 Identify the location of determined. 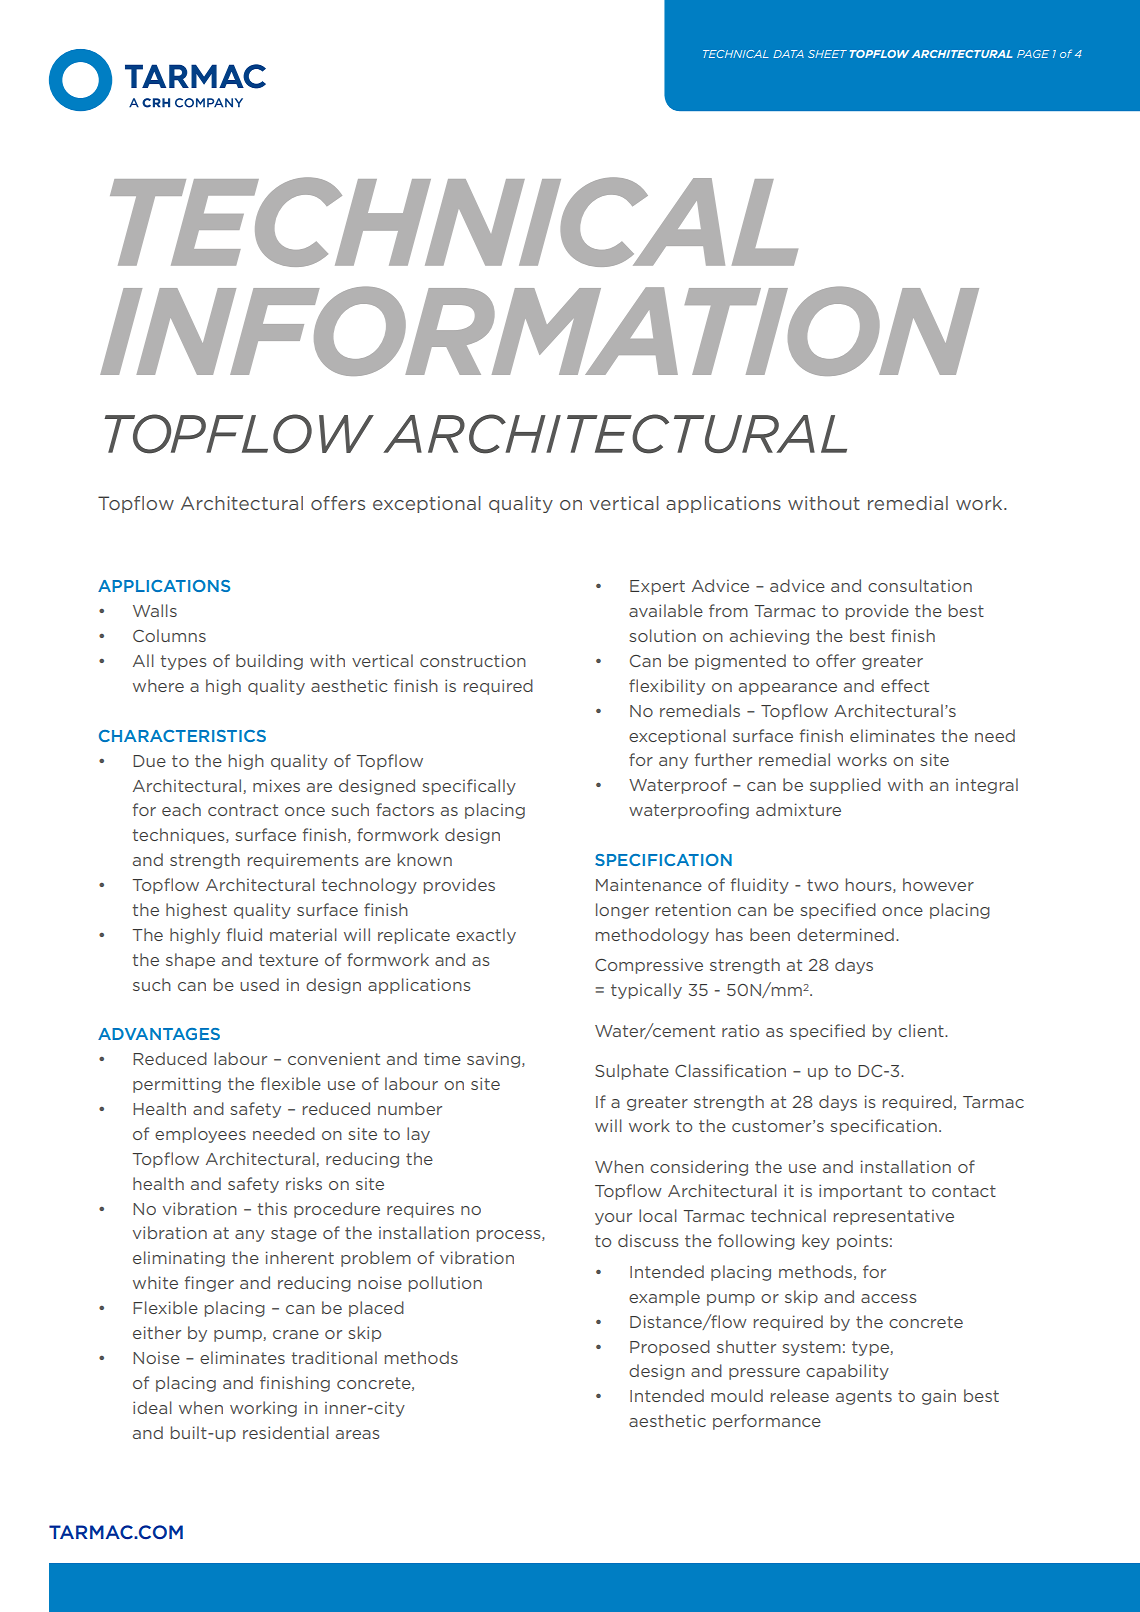
(845, 934).
